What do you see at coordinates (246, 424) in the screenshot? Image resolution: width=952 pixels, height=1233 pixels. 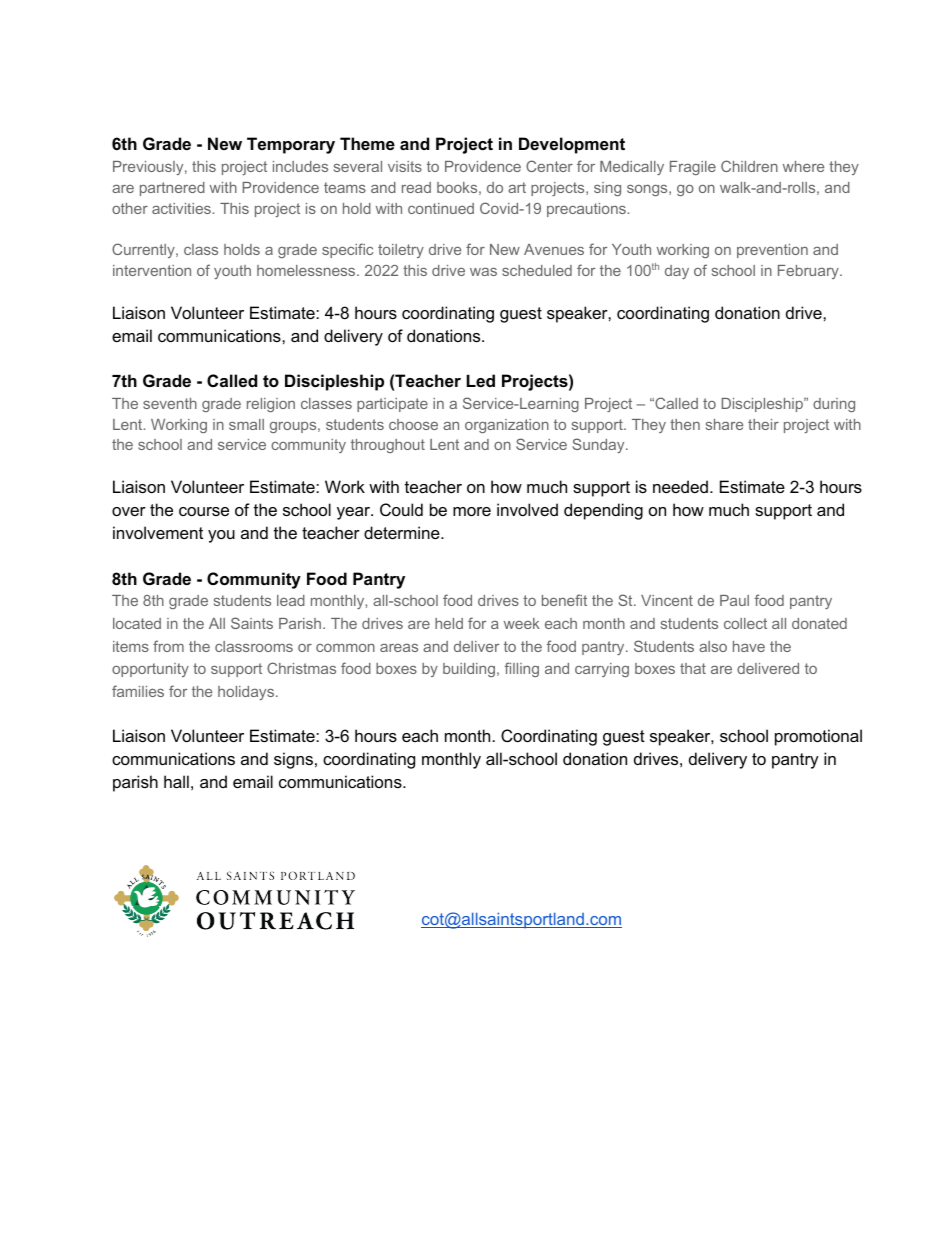 I see `small` at bounding box center [246, 424].
